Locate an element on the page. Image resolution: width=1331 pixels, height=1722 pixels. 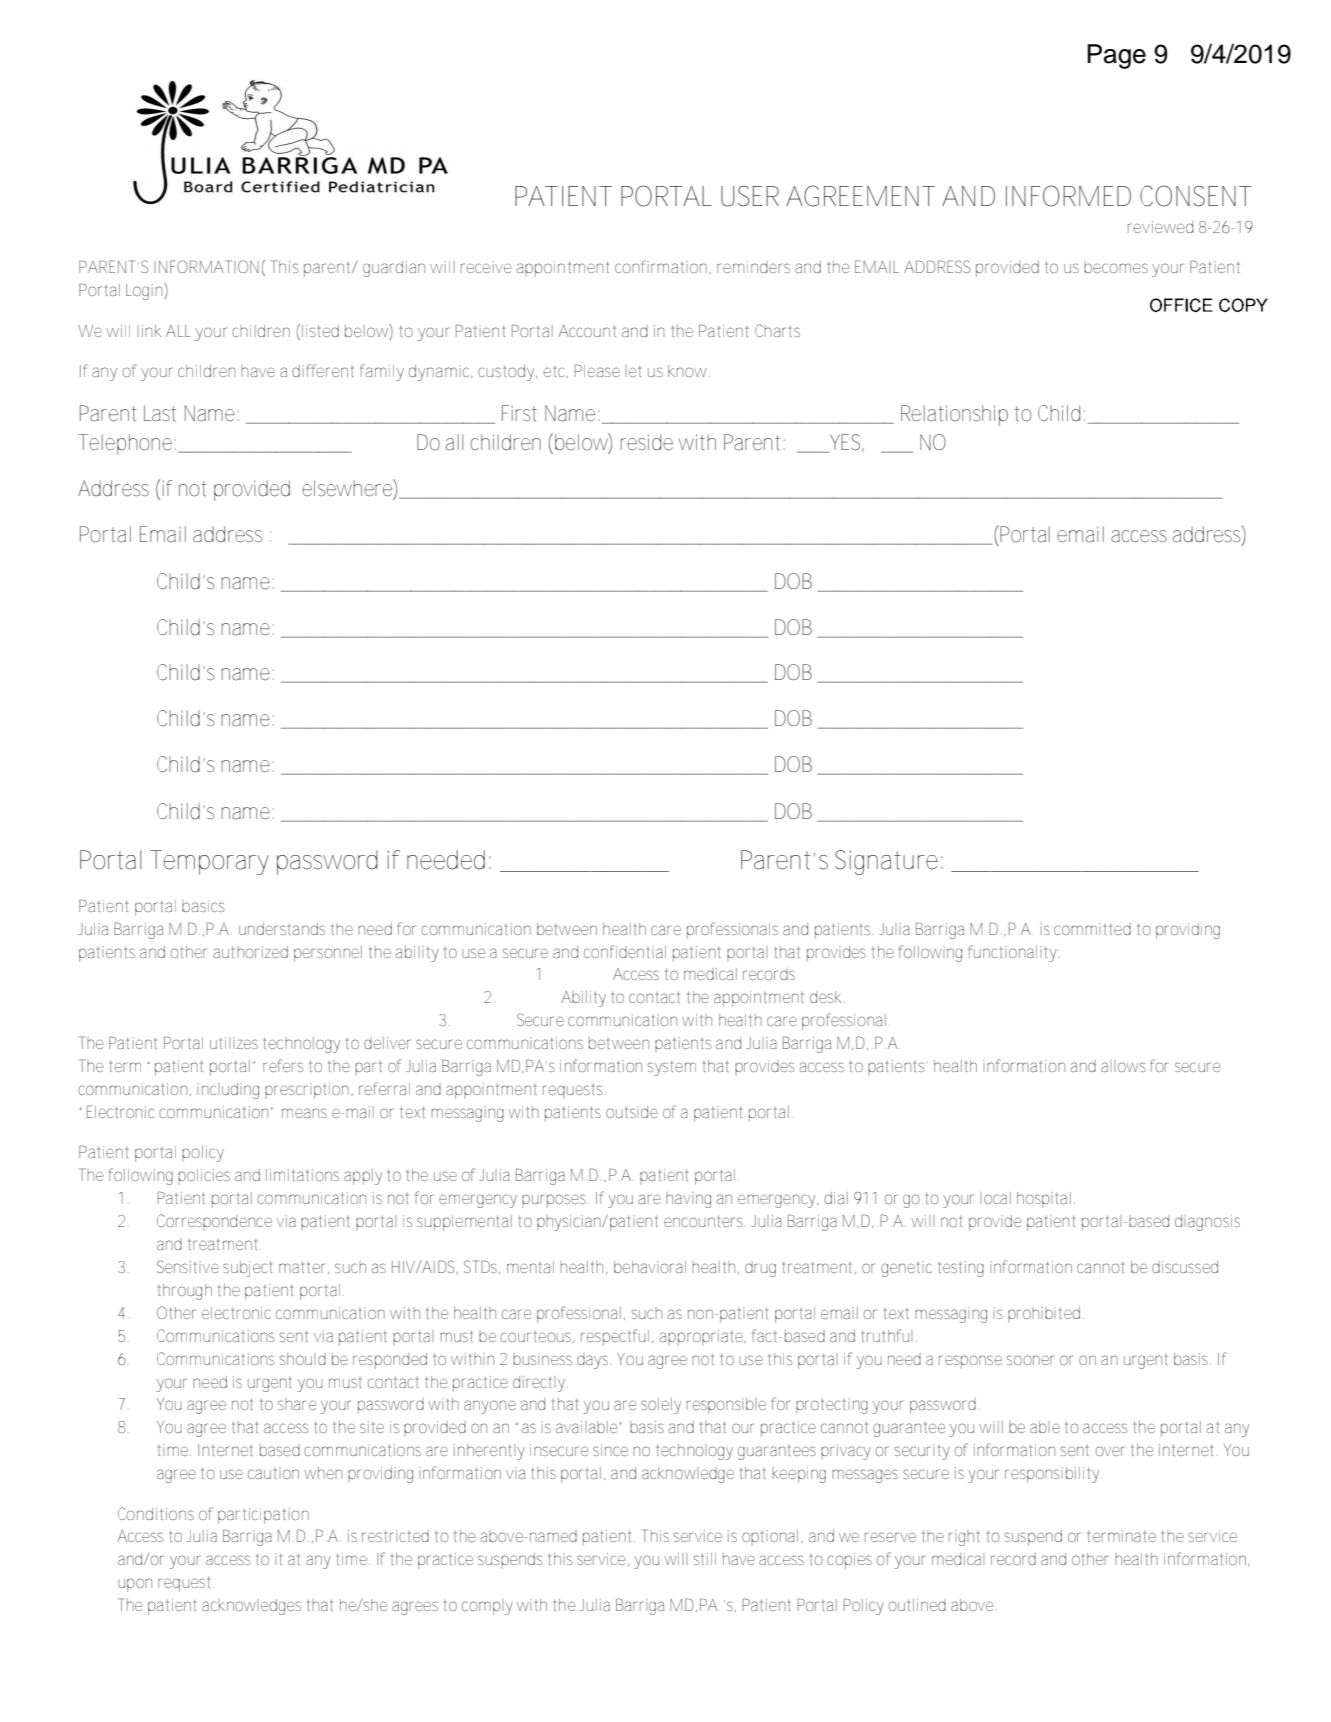
becomes is located at coordinates (1116, 267).
